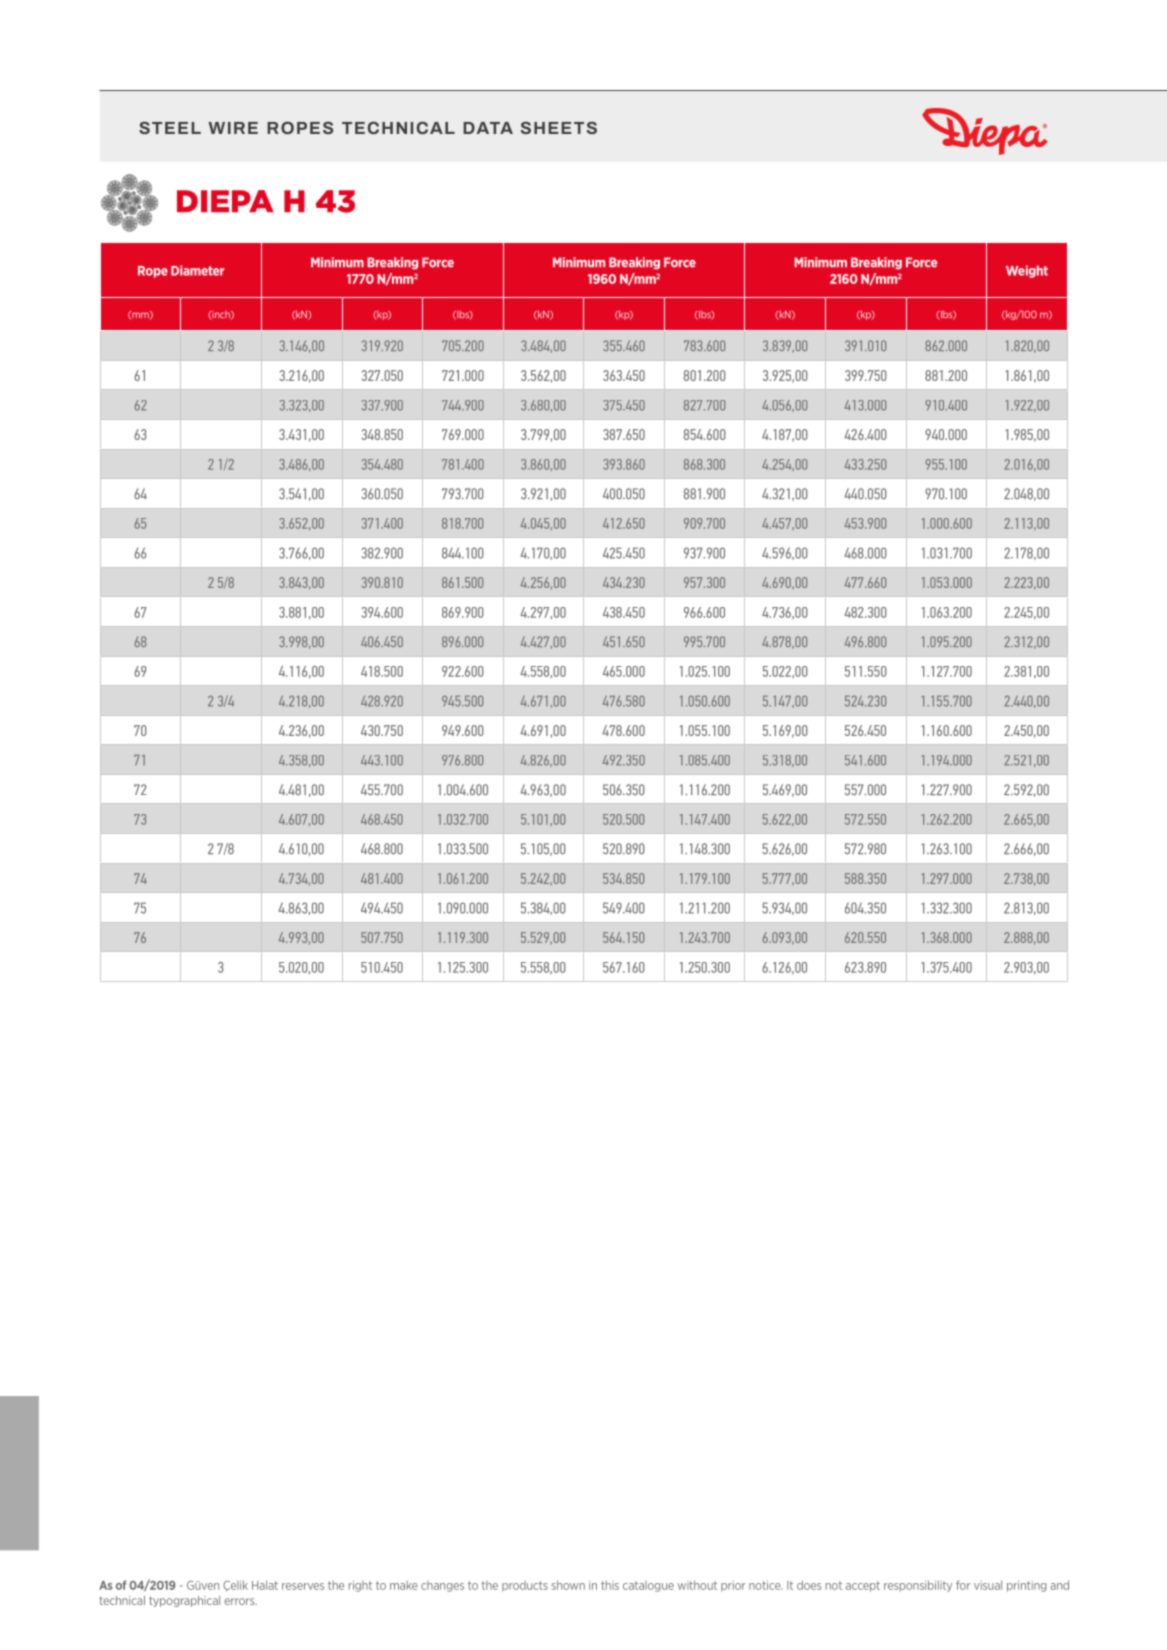  What do you see at coordinates (233, 128) in the image?
I see `WIRE` at bounding box center [233, 128].
